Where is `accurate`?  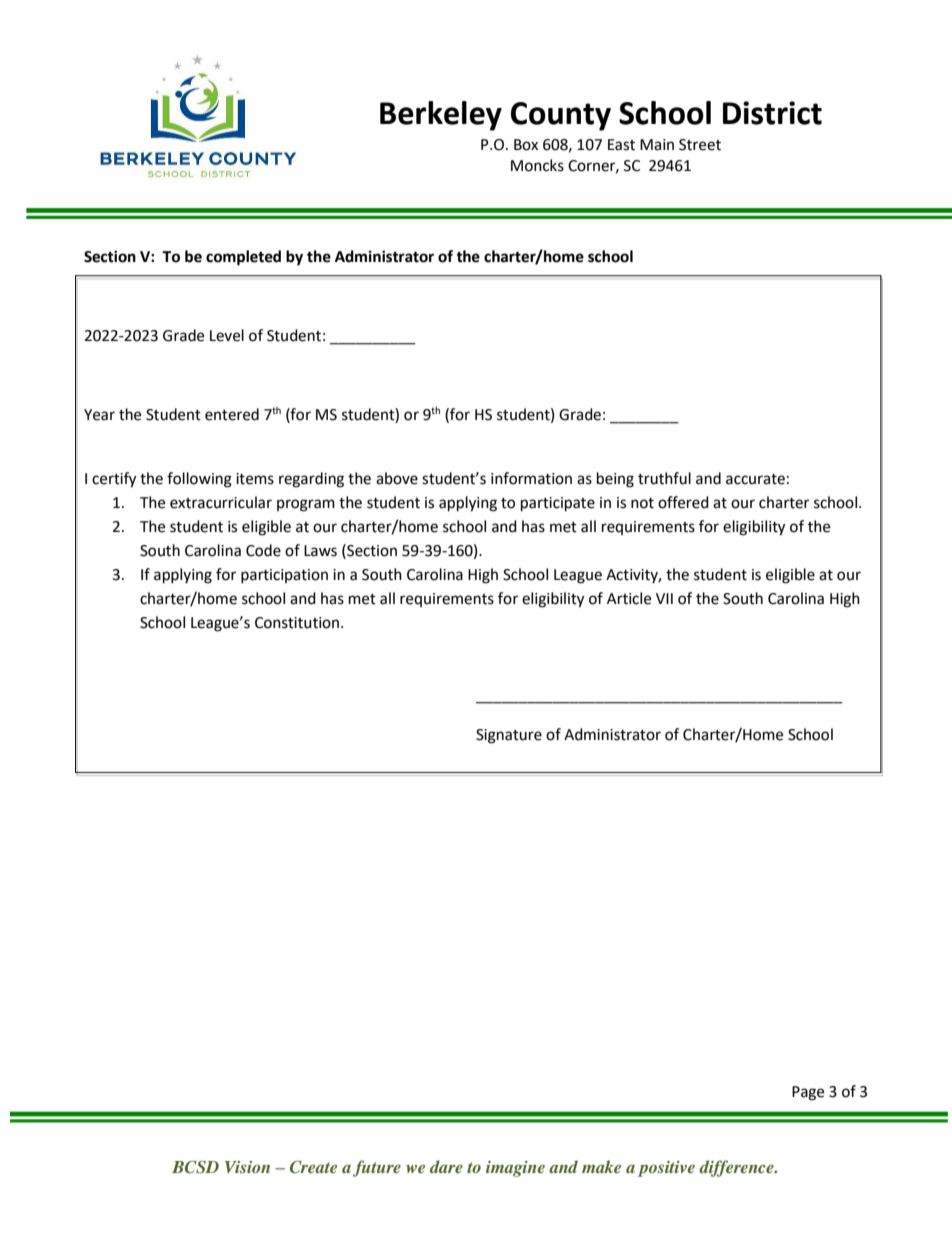
accurate is located at coordinates (755, 479).
